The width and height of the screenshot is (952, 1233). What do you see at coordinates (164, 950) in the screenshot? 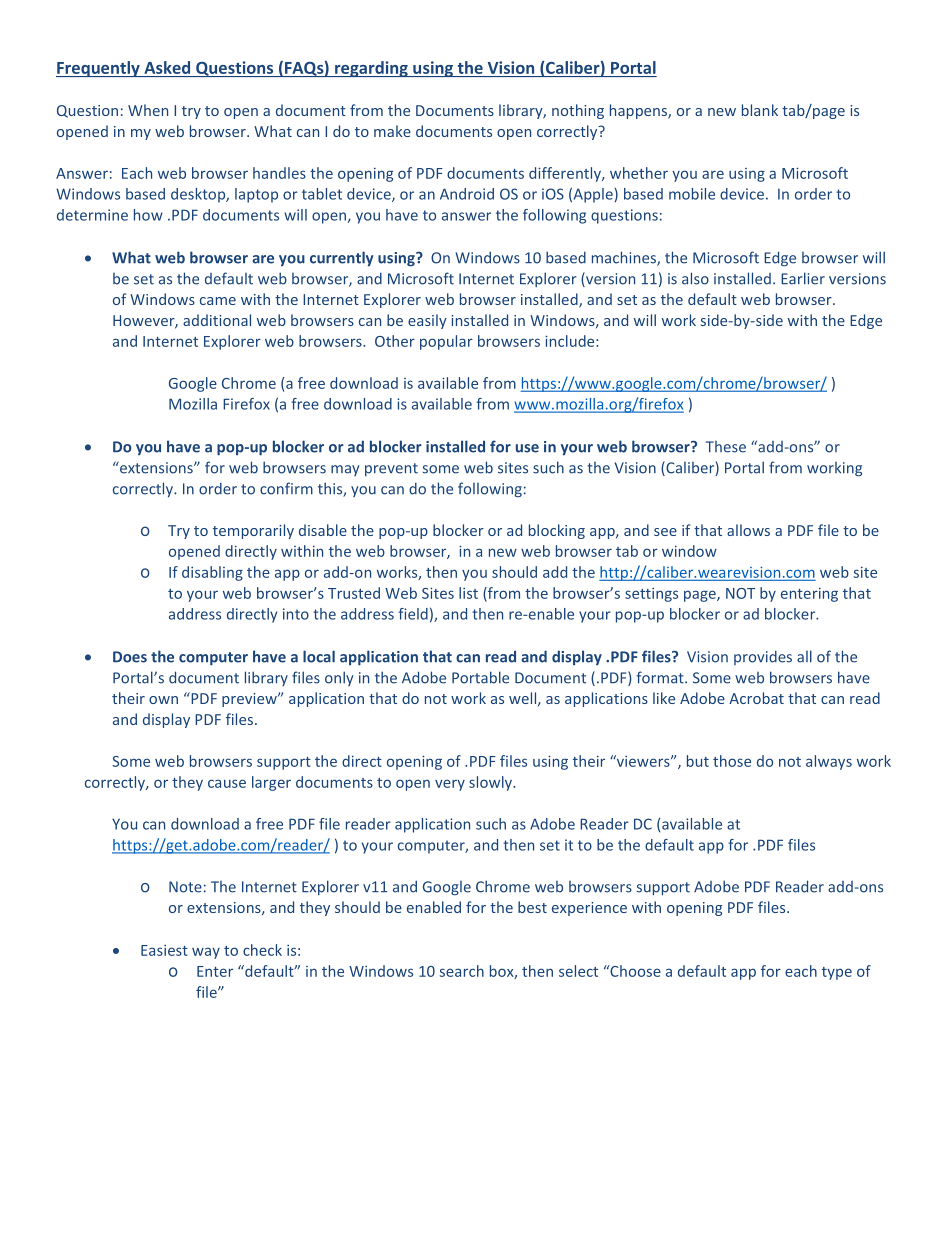
I see `Easiest` at bounding box center [164, 950].
